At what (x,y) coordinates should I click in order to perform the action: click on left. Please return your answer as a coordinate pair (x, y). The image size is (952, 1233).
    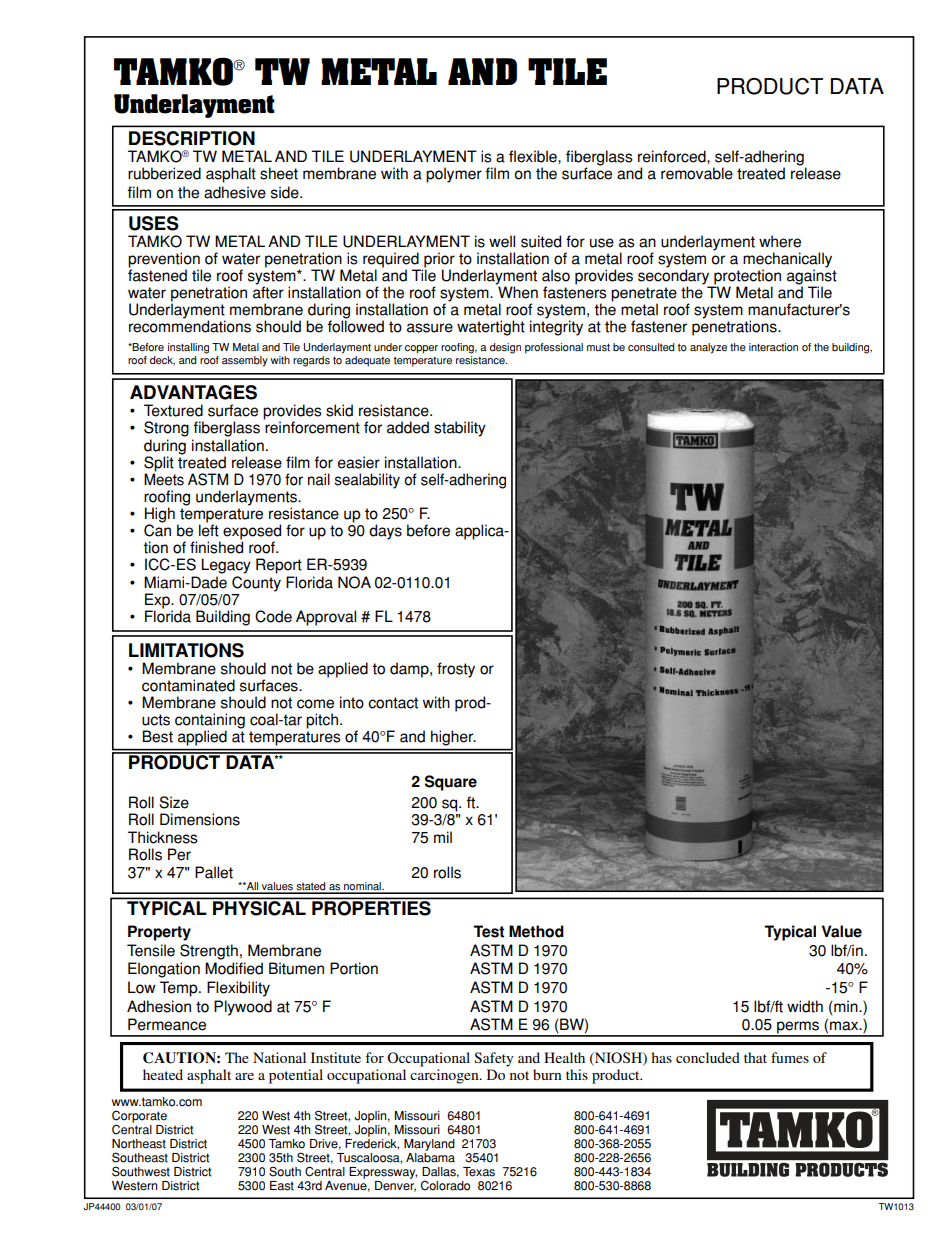
    Looking at the image, I should click on (209, 529).
